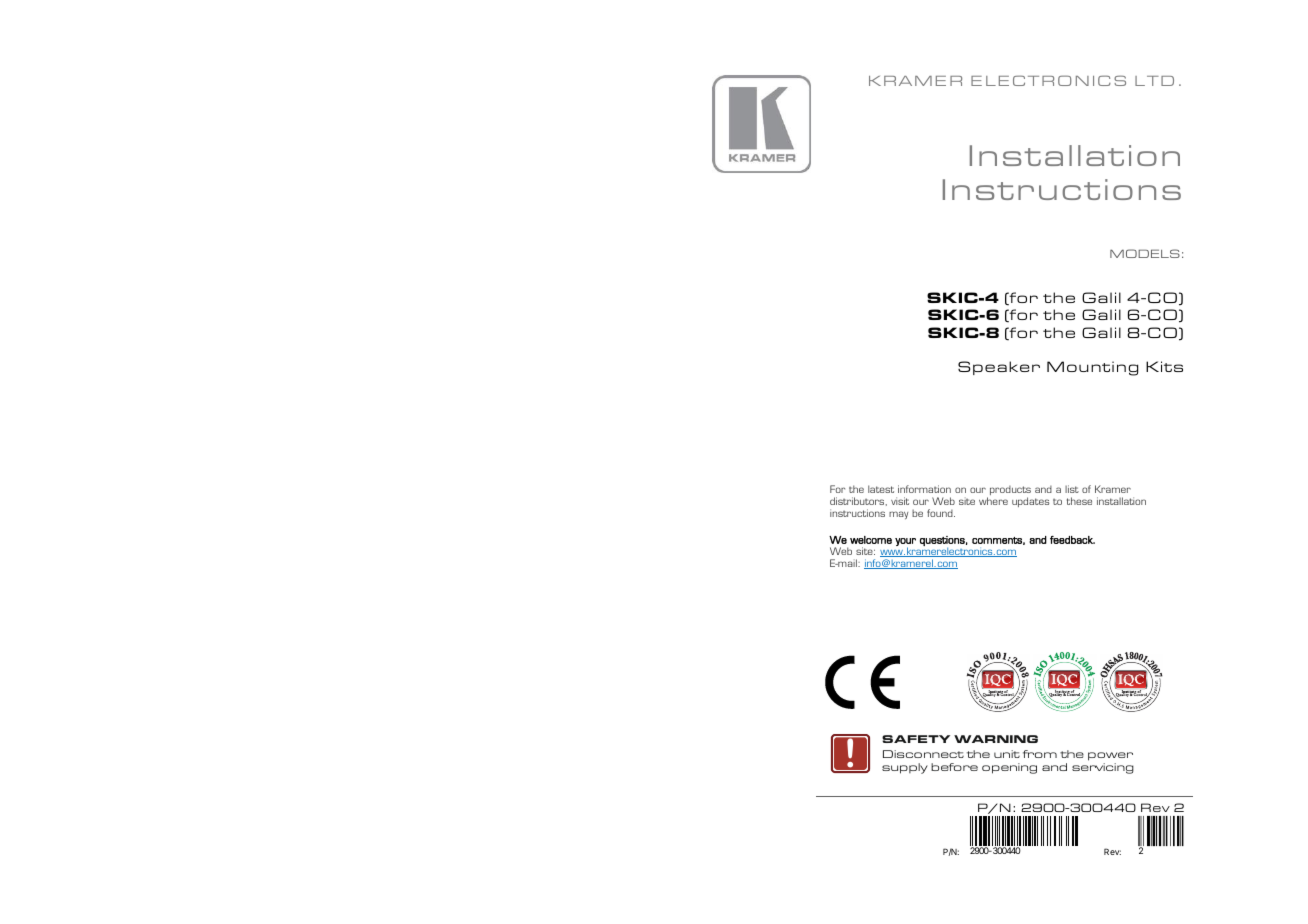 This screenshot has height=924, width=1308. What do you see at coordinates (900, 501) in the screenshot?
I see `visit` at bounding box center [900, 501].
